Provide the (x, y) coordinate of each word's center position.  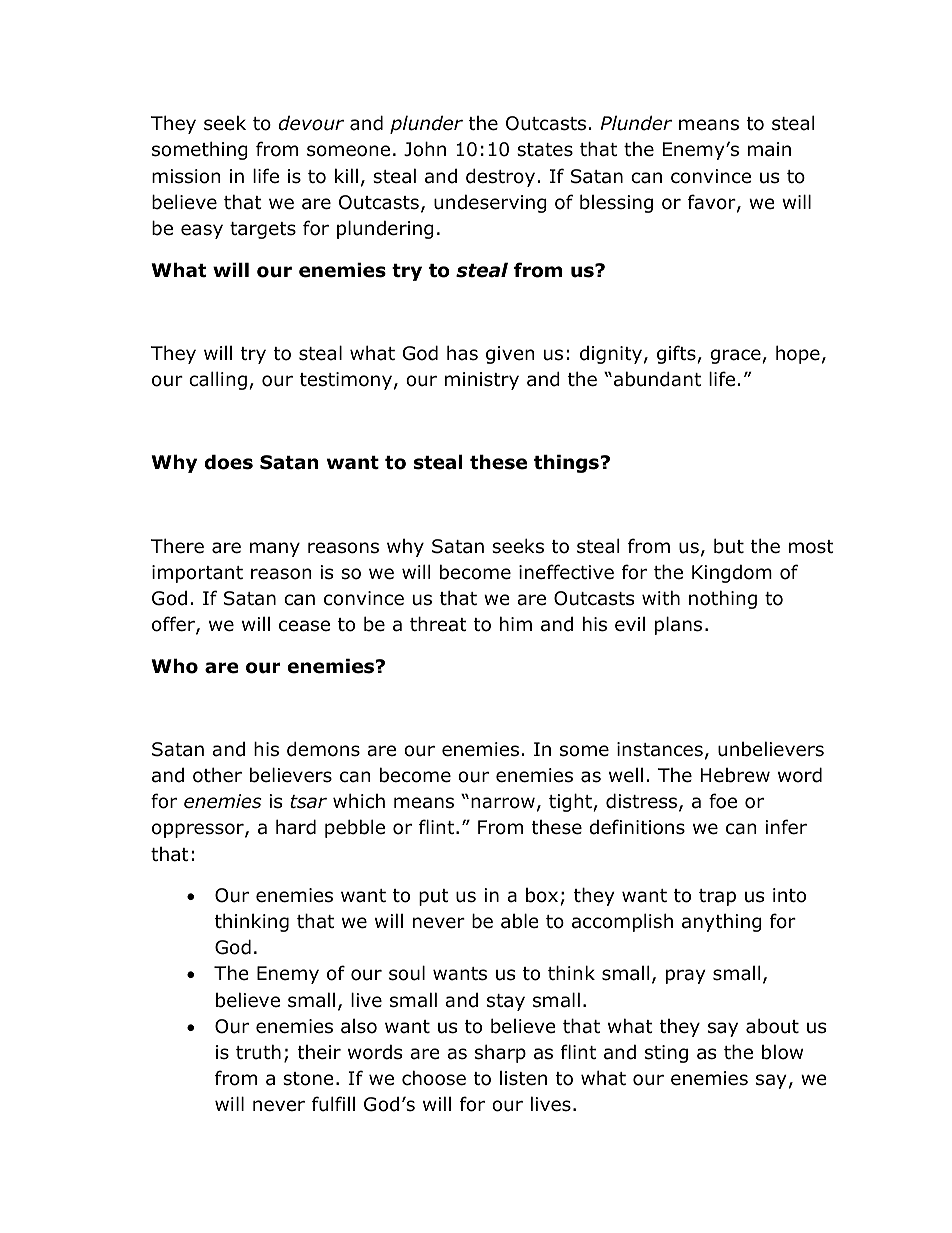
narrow (503, 803)
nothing (723, 599)
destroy (502, 177)
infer (786, 827)
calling (218, 380)
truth (258, 1052)
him (516, 623)
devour (311, 123)
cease (304, 626)
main (769, 149)
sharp (500, 1053)
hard (296, 827)
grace (735, 356)
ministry (482, 381)
